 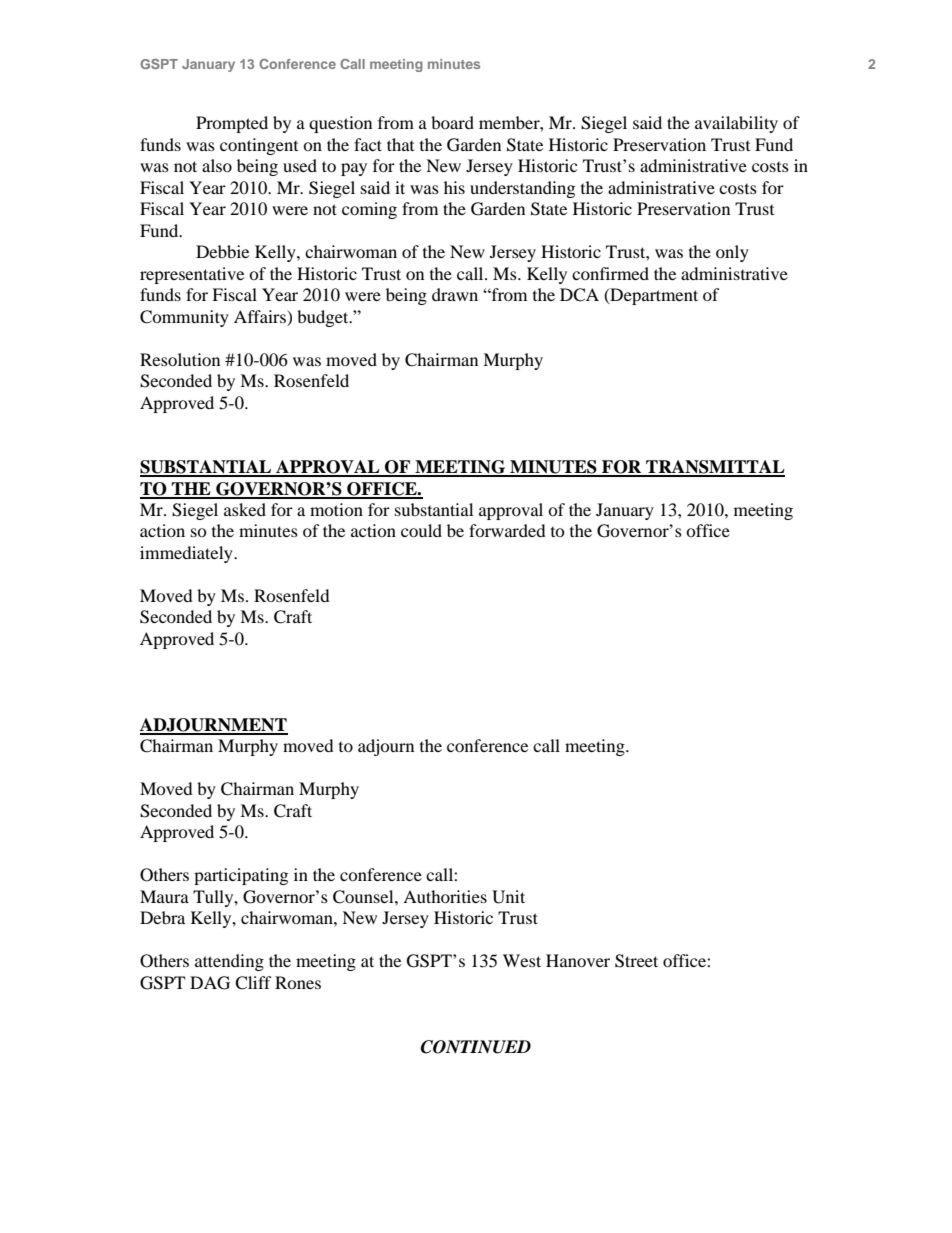 I want to click on immediately, so click(x=187, y=554).
